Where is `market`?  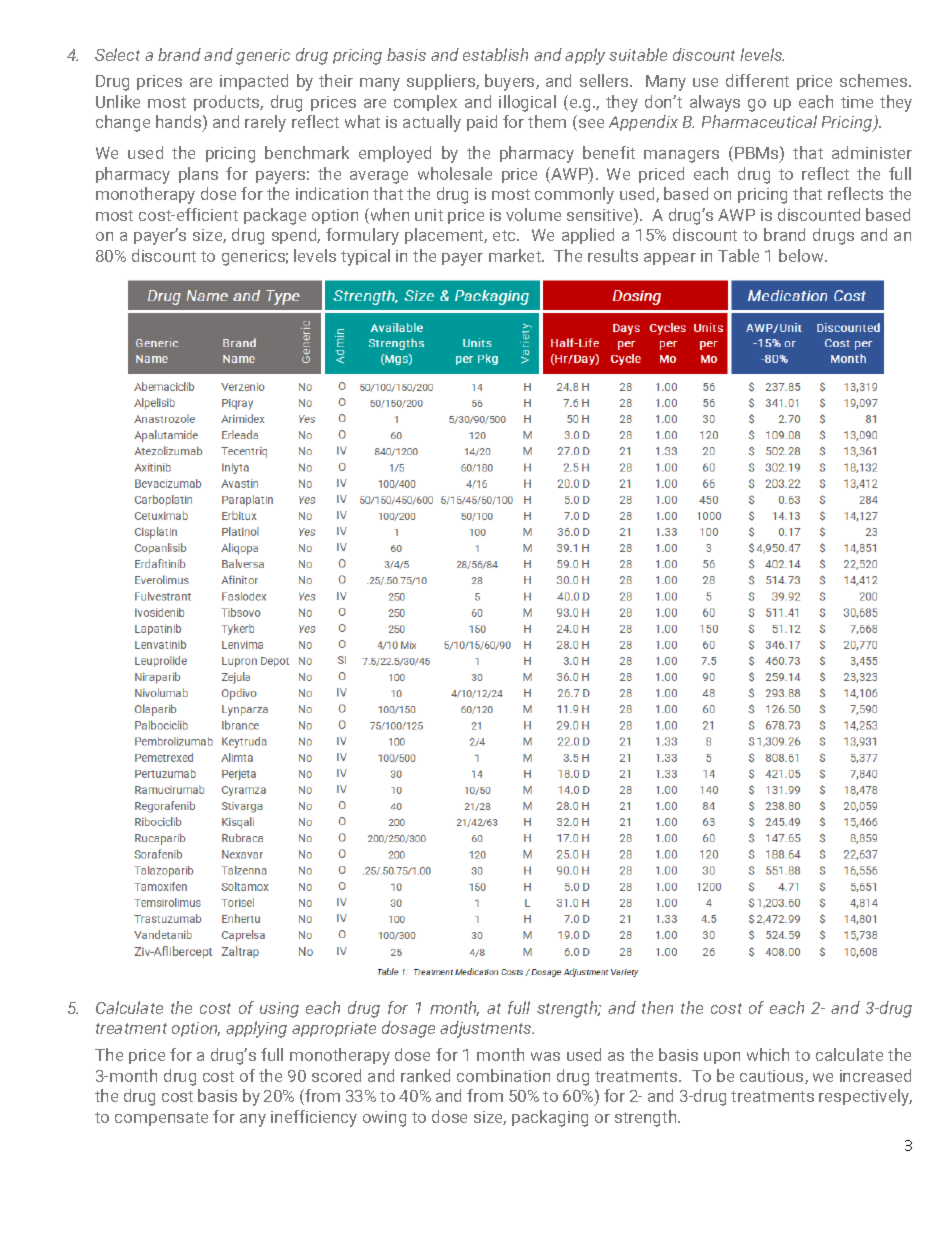 market is located at coordinates (516, 255).
